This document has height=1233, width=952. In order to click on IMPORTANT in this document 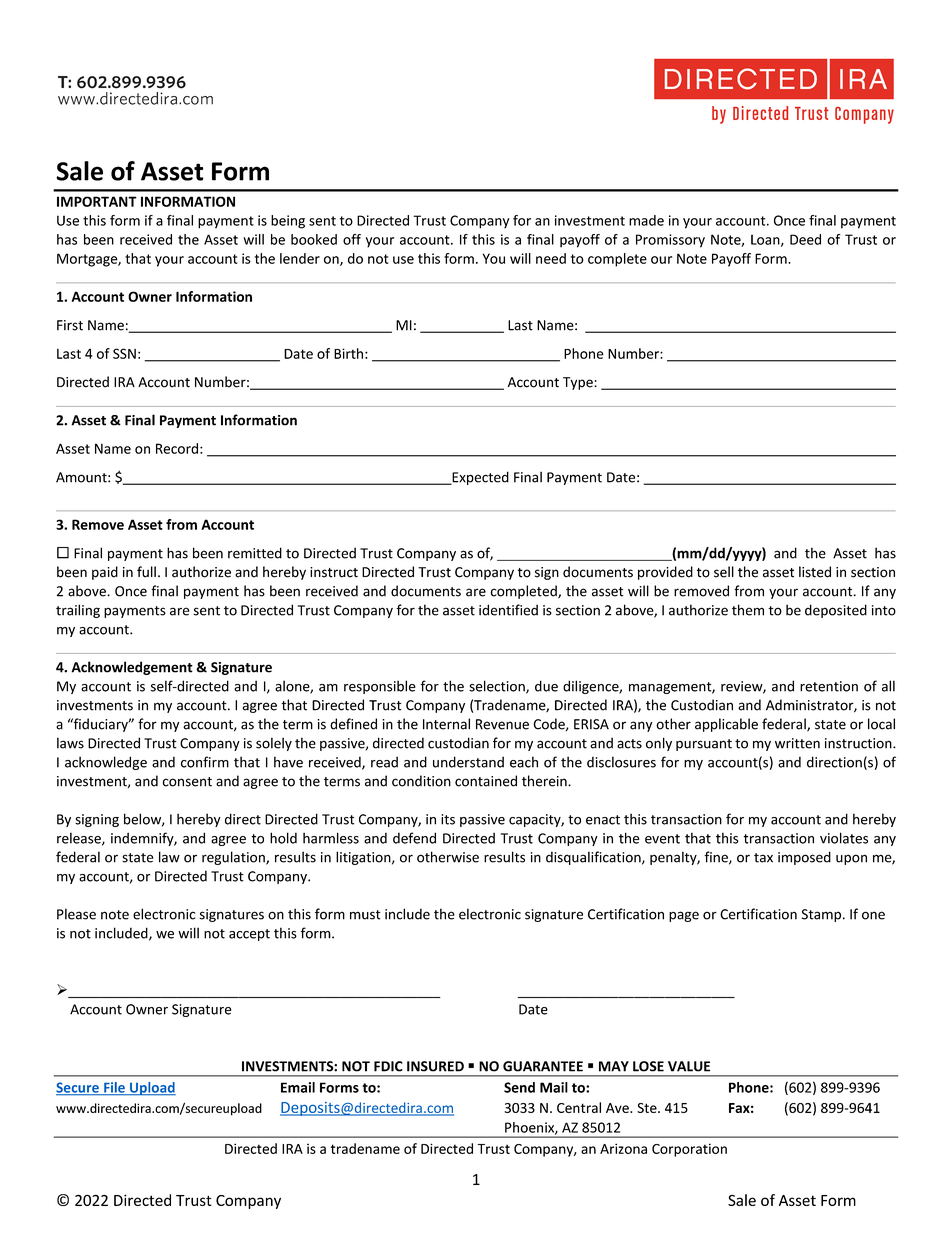, I will do `click(97, 201)`.
